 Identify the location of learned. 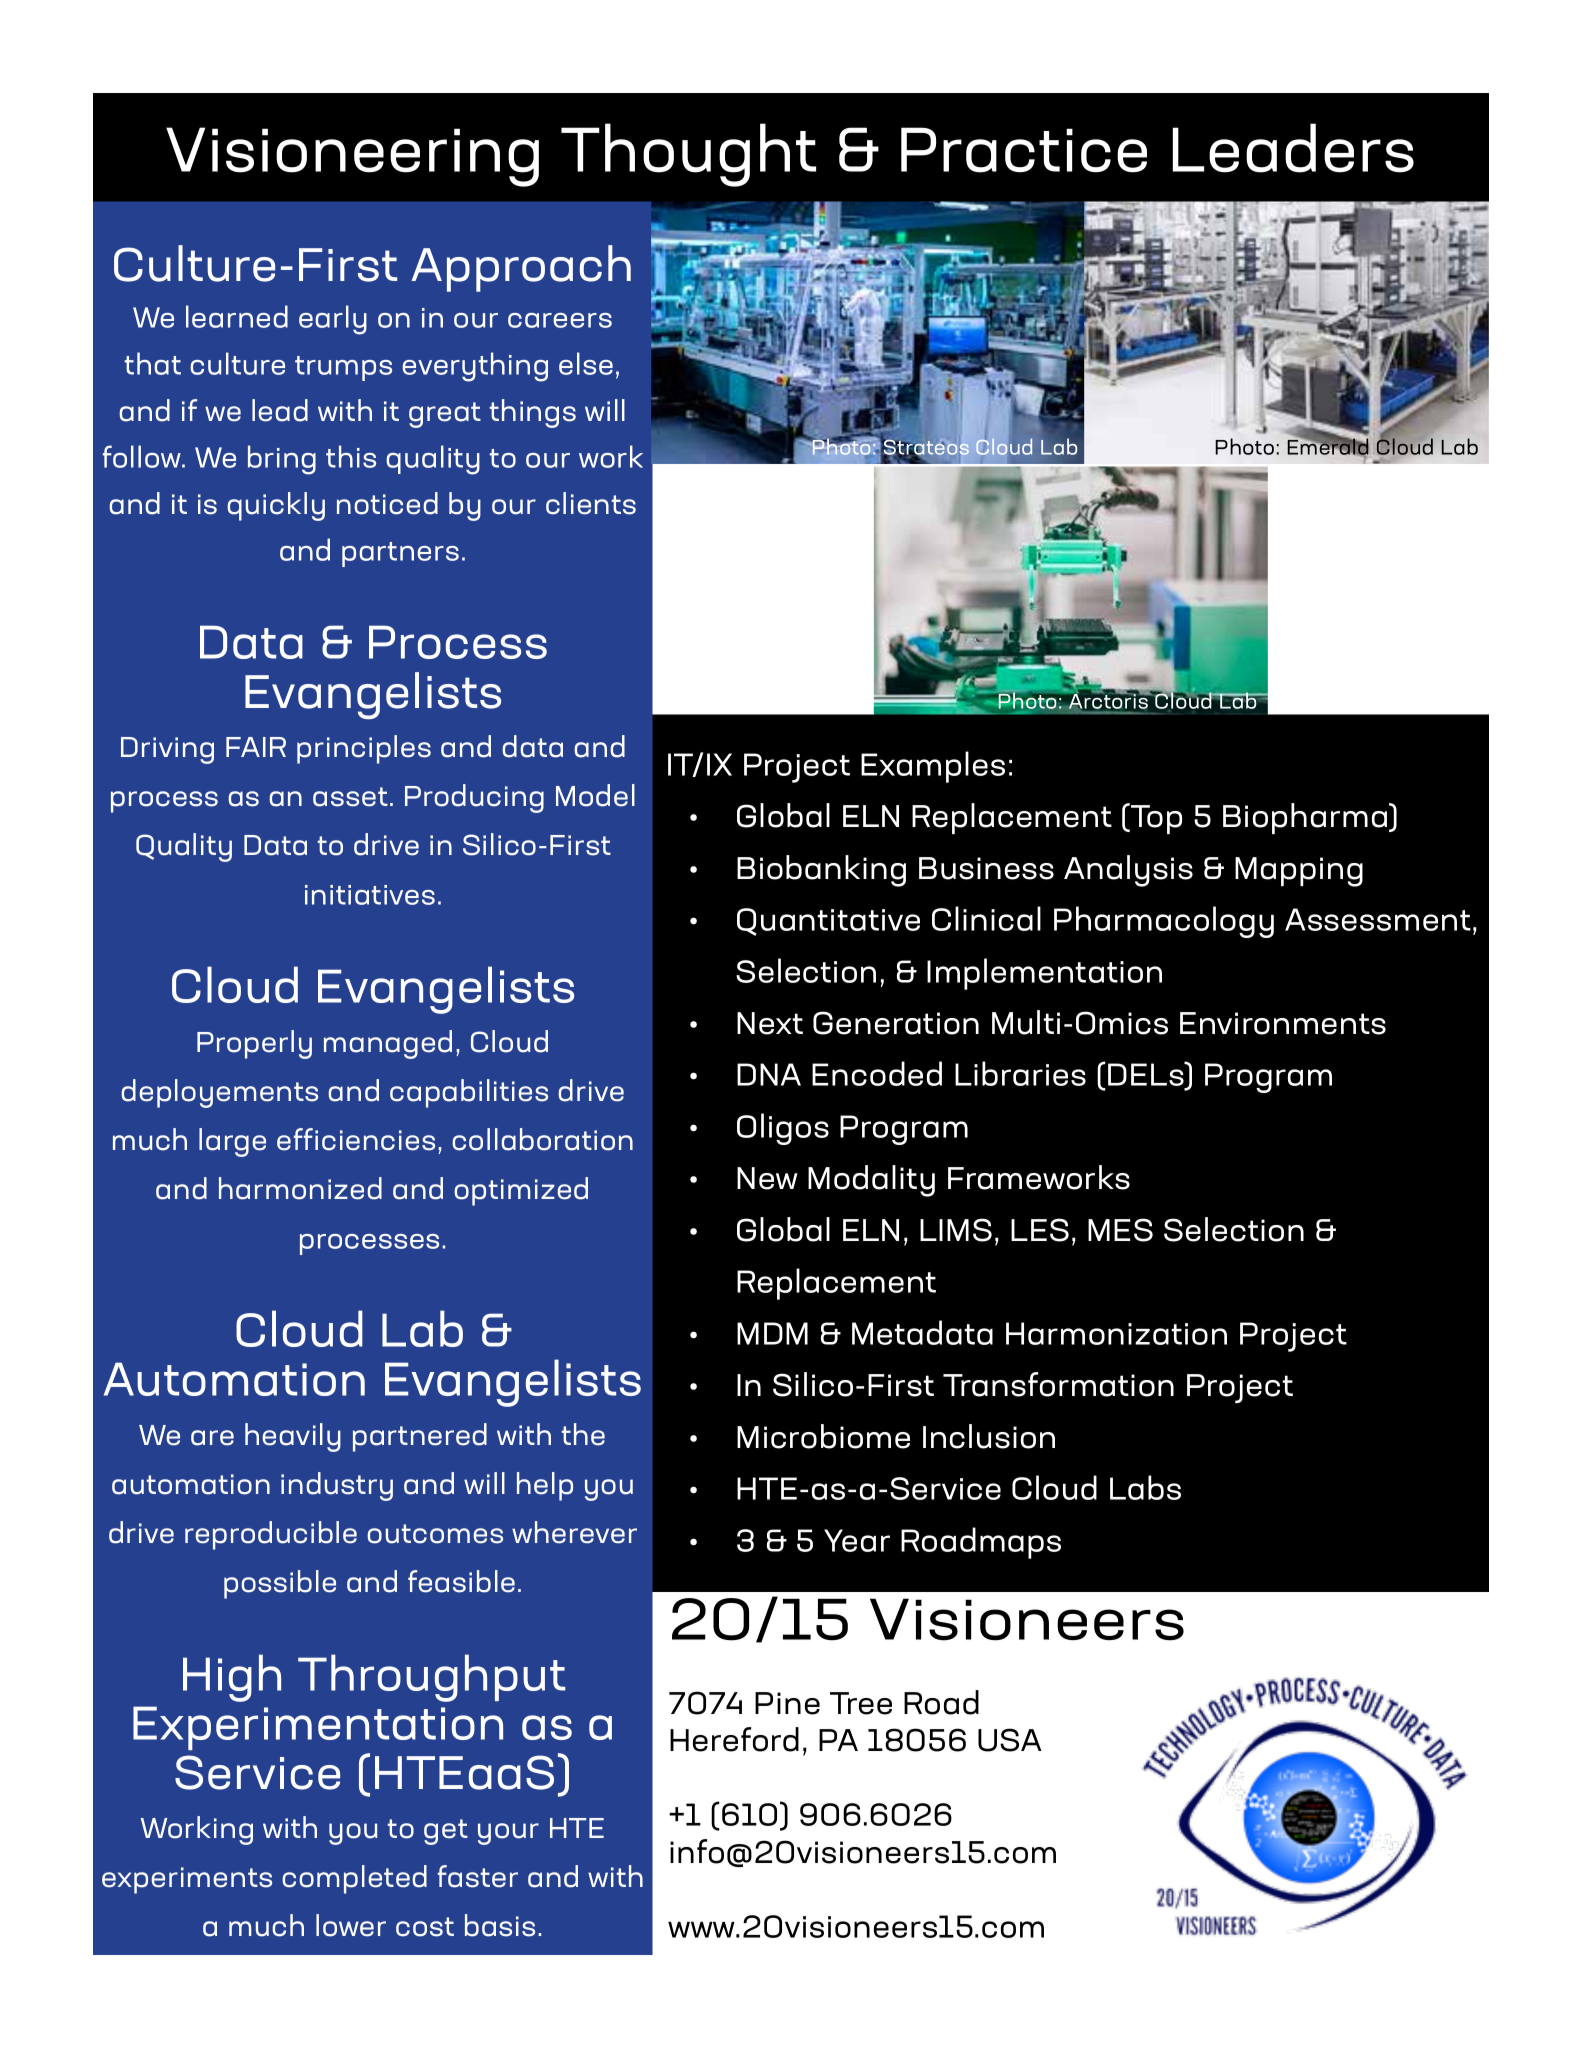
(237, 316).
